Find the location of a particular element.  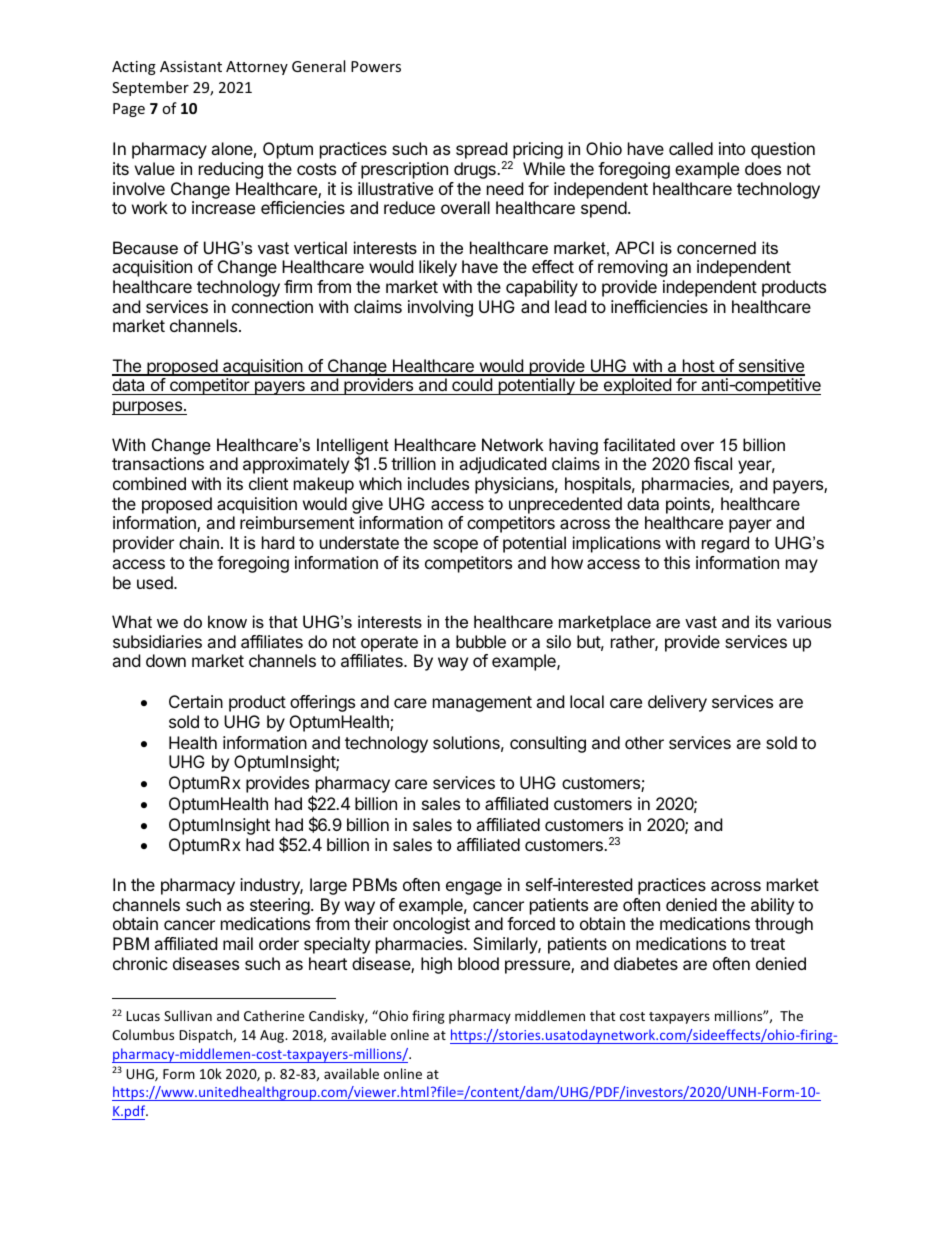

spread is located at coordinates (482, 152).
